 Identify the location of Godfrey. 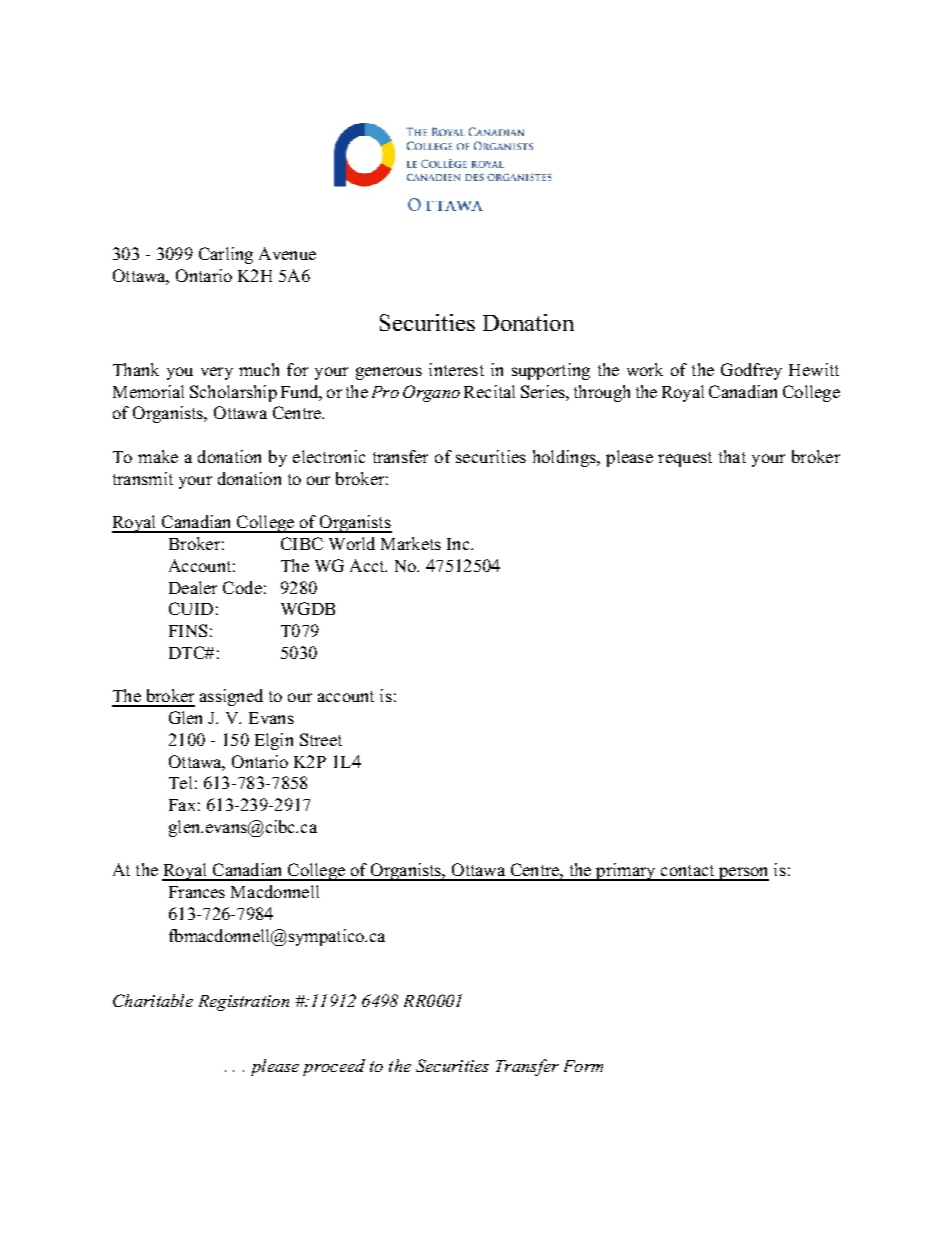
(751, 371).
